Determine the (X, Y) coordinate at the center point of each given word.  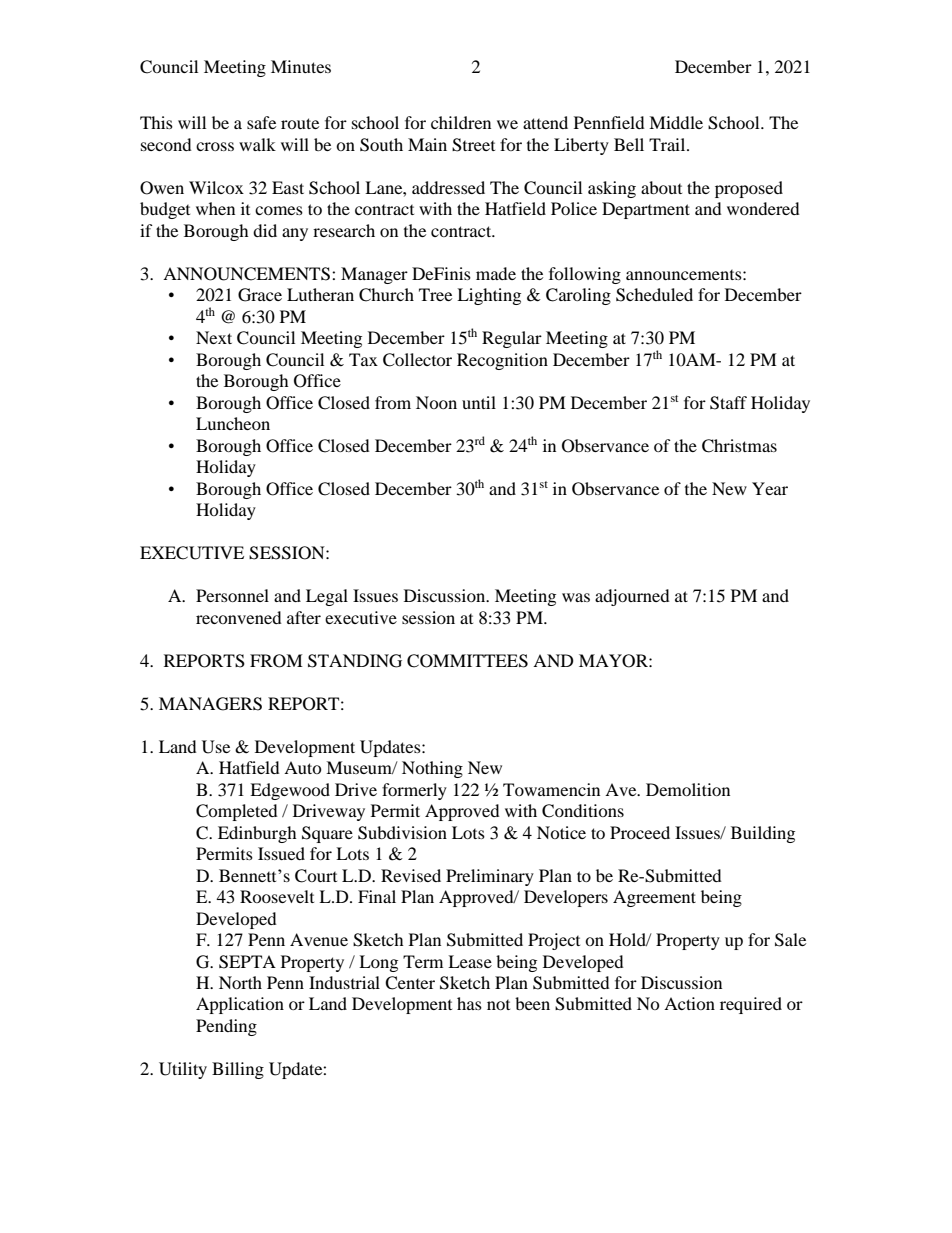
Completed (237, 812)
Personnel (232, 595)
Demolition (688, 789)
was (576, 597)
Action (689, 1003)
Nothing (432, 769)
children (461, 122)
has (469, 1003)
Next (214, 337)
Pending (226, 1027)
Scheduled (654, 295)
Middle (676, 122)
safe (261, 122)
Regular (512, 339)
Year (770, 488)
